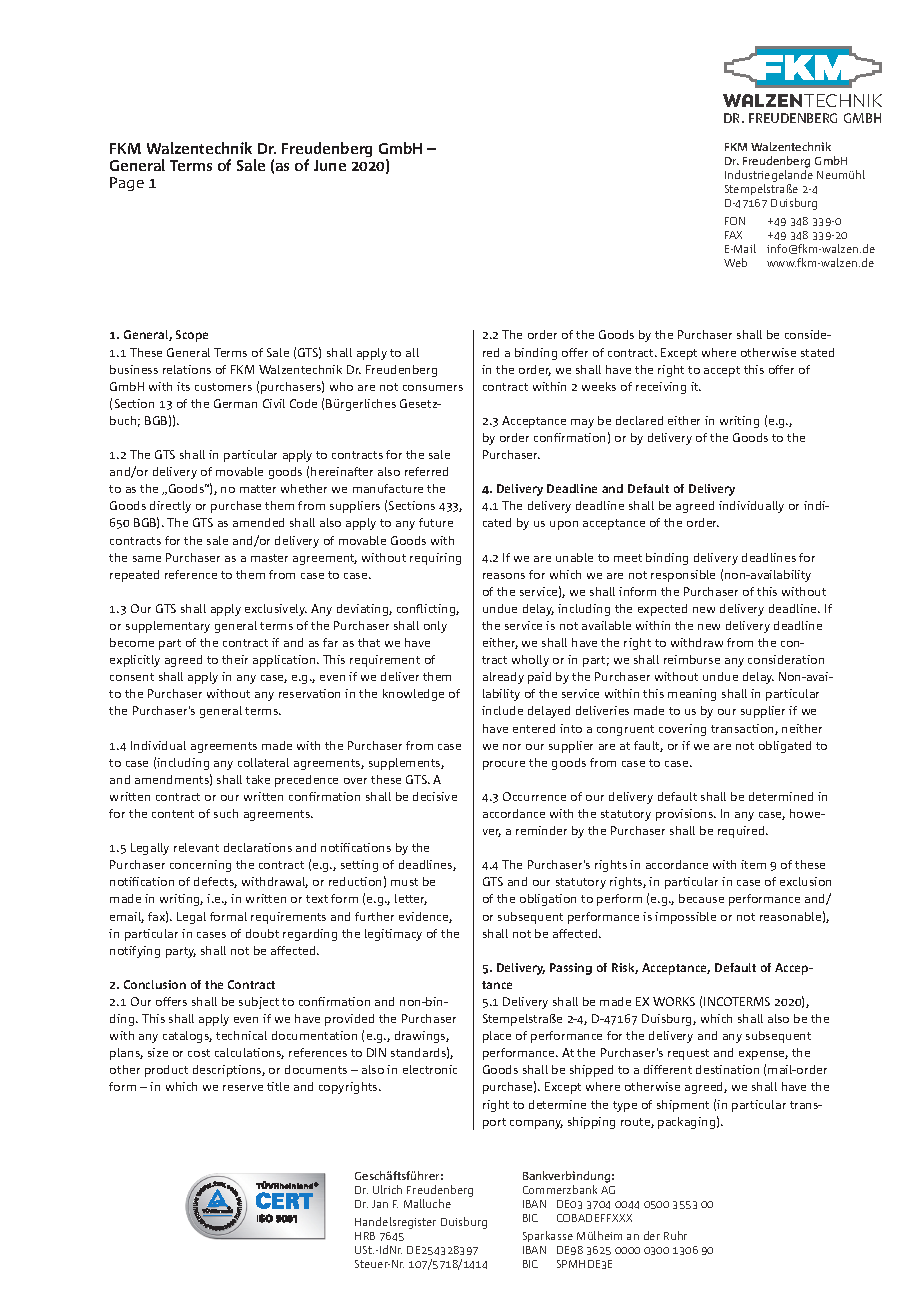 The height and width of the screenshot is (1308, 924). I want to click on their, so click(235, 659).
